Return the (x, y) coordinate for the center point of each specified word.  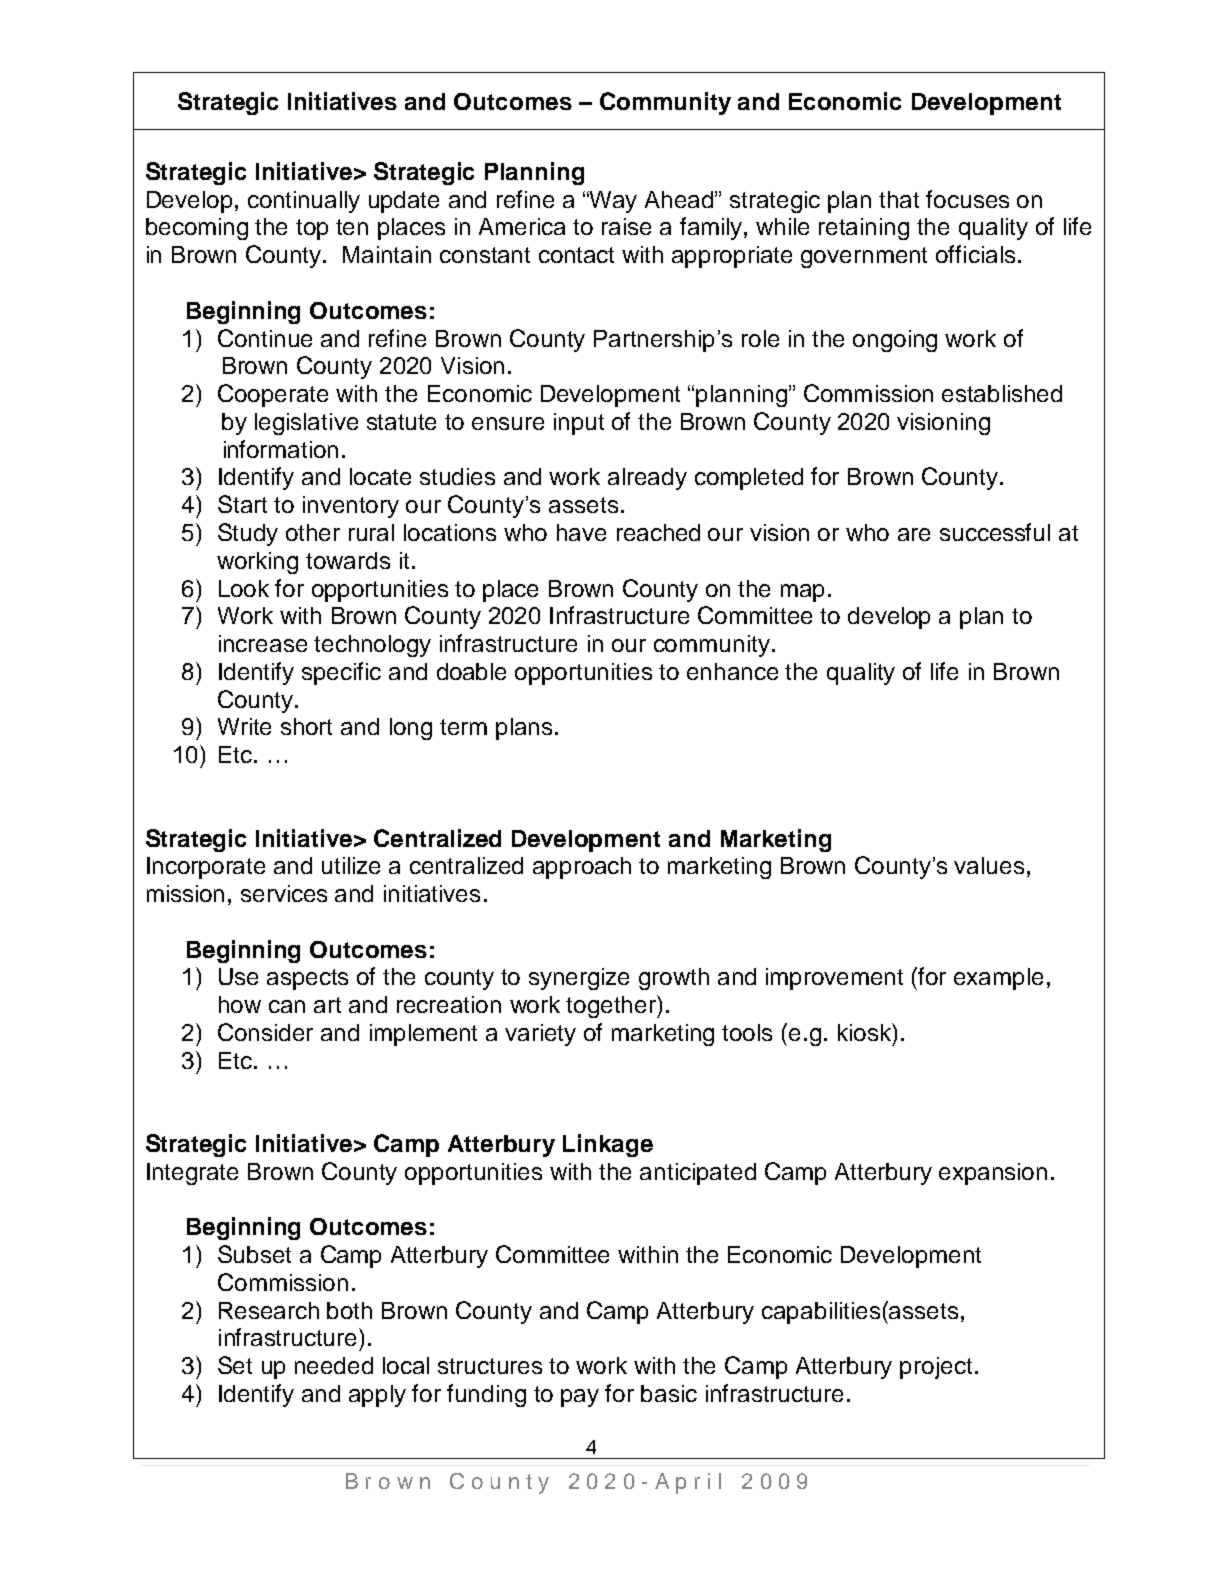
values (989, 865)
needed (334, 1365)
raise (626, 226)
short (306, 726)
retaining (864, 229)
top (312, 229)
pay (580, 1398)
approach (582, 868)
